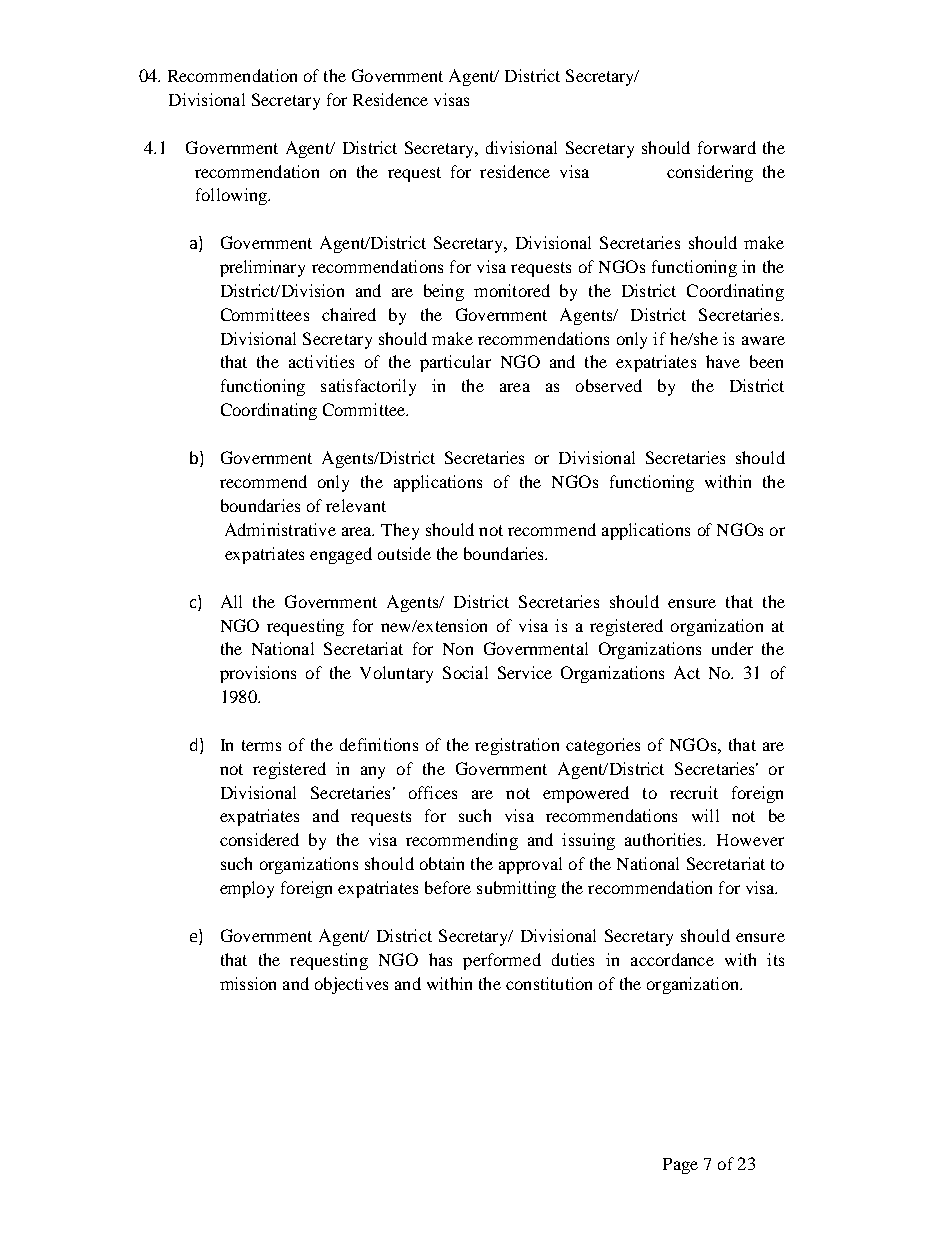 This screenshot has width=952, height=1233. I want to click on Service, so click(525, 672).
